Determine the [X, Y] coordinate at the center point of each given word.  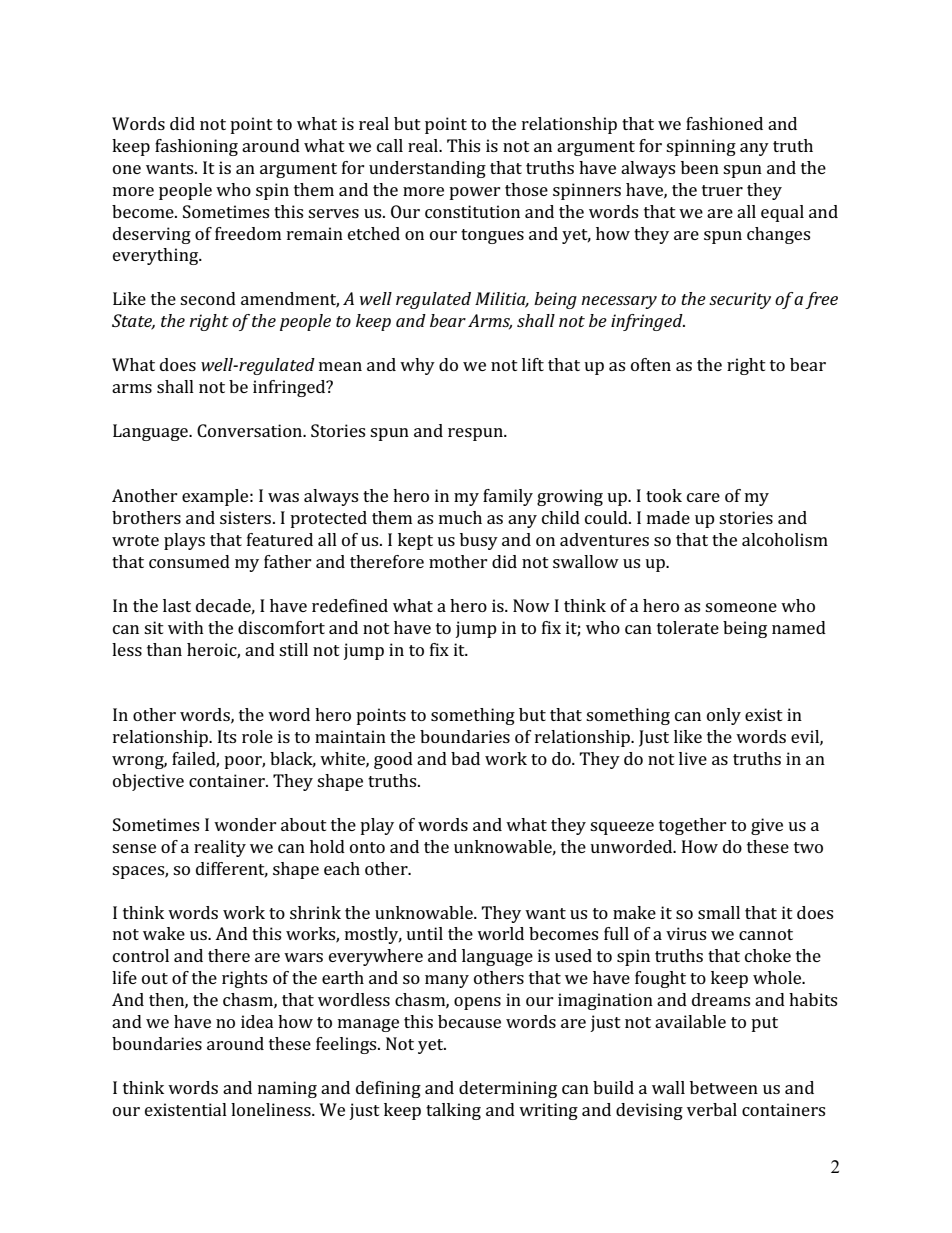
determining [508, 1089]
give [767, 826]
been [700, 167]
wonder [245, 824]
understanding [427, 169]
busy [479, 541]
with [186, 627]
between [724, 1087]
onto [367, 847]
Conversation [251, 430]
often [651, 364]
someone [741, 607]
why [417, 366]
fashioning [196, 147]
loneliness [272, 1109]
